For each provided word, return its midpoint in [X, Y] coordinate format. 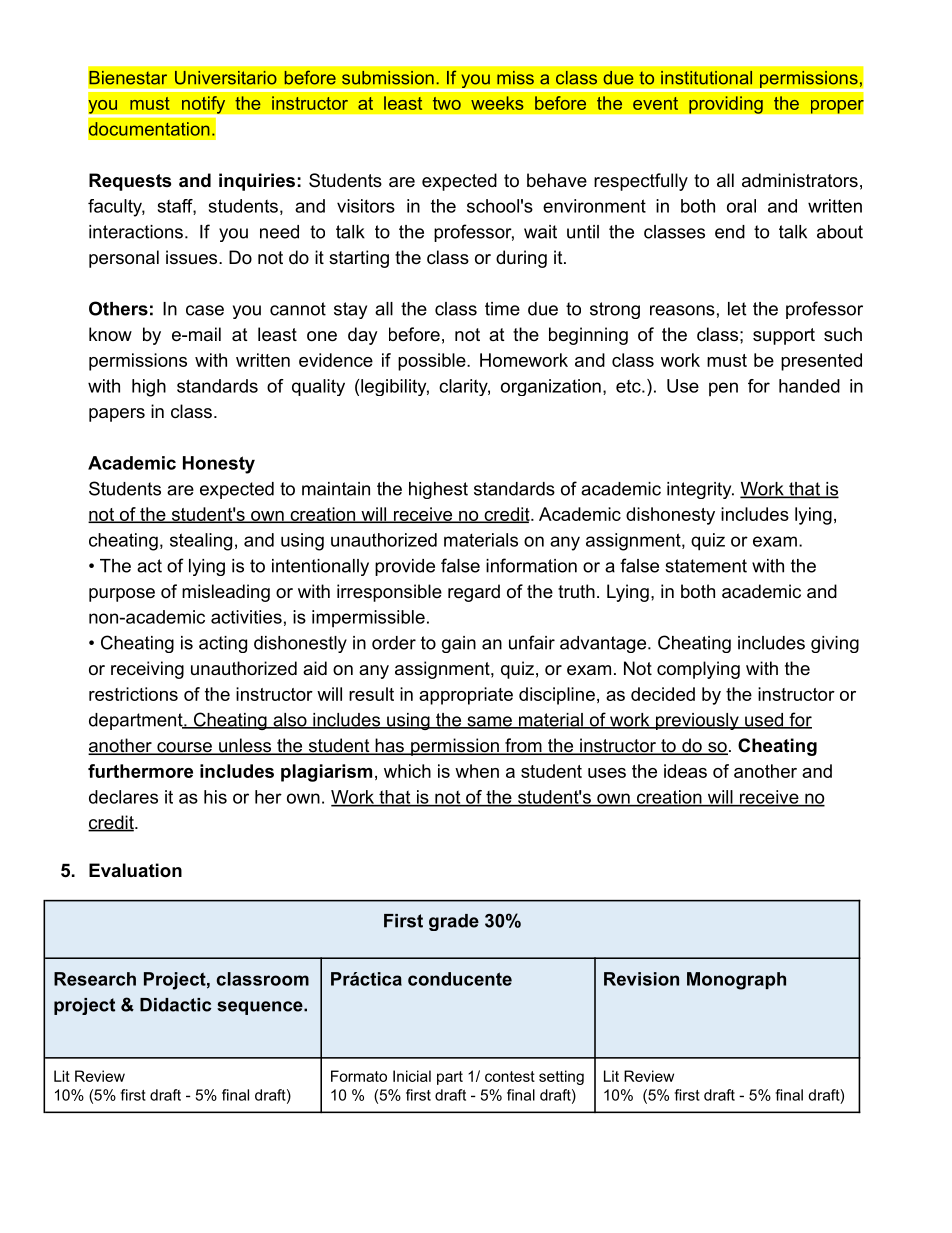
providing [726, 105]
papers [117, 415]
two [447, 103]
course [184, 748]
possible [433, 362]
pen [723, 389]
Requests [130, 182]
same [489, 722]
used [764, 721]
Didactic [176, 1005]
